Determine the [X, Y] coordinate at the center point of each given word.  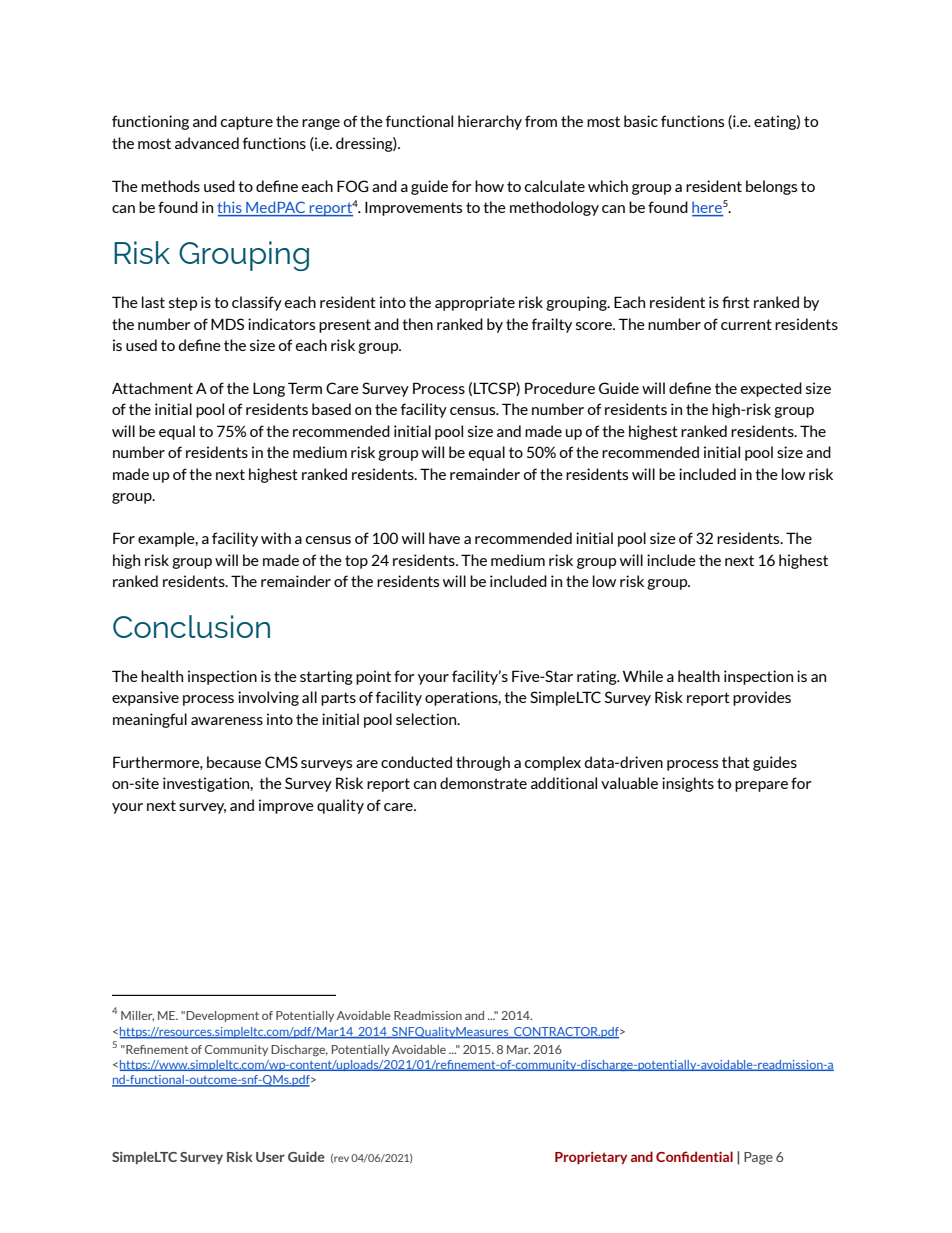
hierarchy [490, 122]
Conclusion [191, 626]
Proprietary [591, 1158]
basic [641, 121]
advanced [207, 143]
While [643, 676]
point [373, 677]
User [270, 1157]
